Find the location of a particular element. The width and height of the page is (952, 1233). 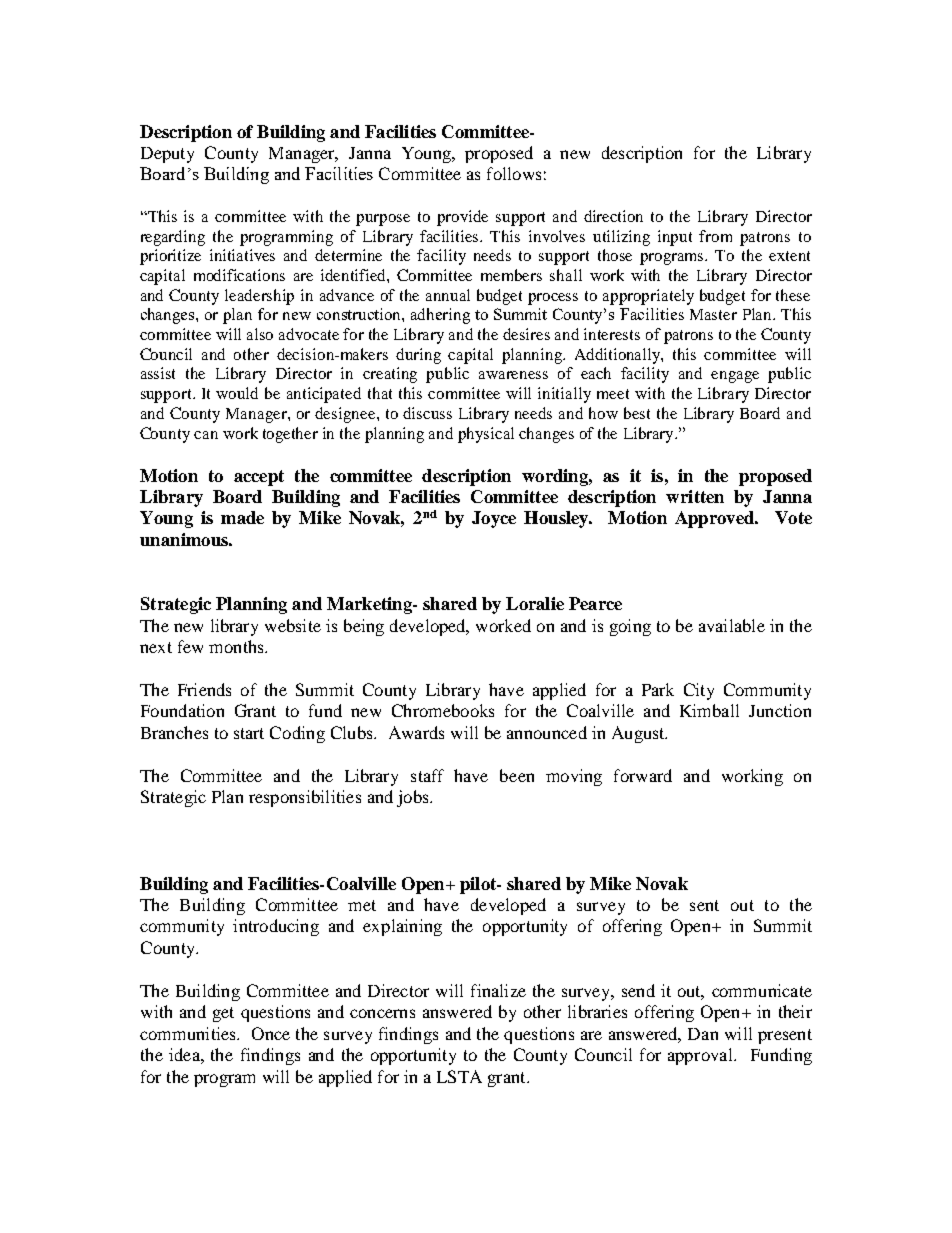

forward is located at coordinates (643, 775).
